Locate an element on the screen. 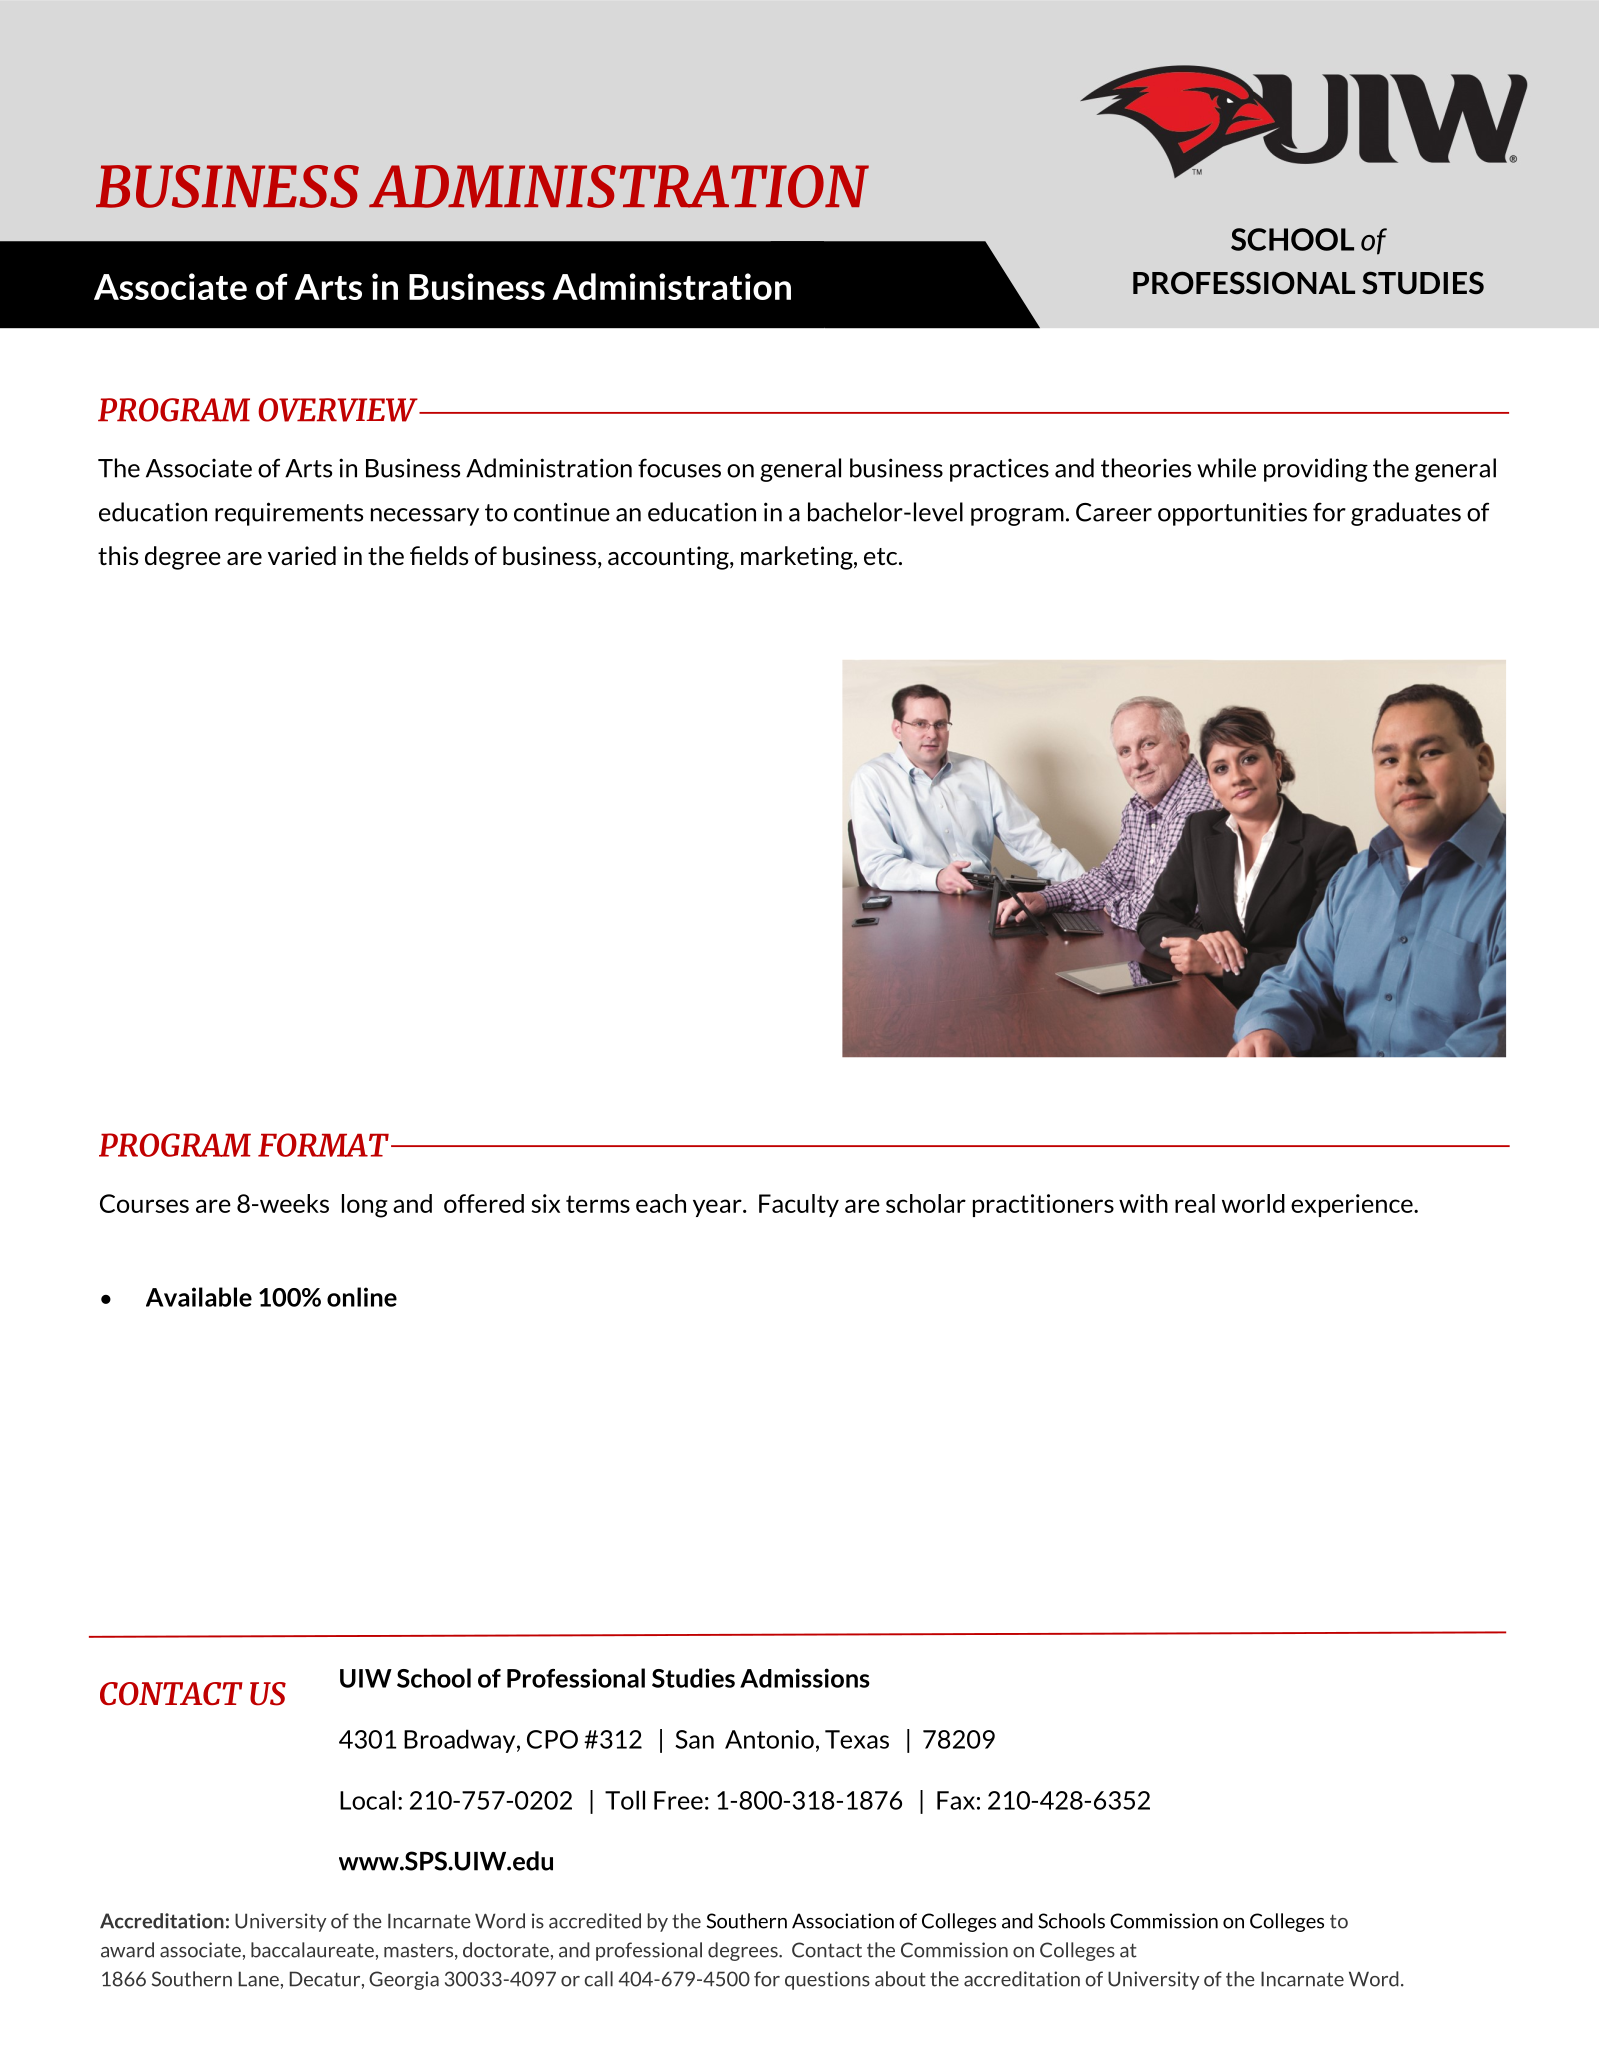  FORMAT is located at coordinates (323, 1145).
